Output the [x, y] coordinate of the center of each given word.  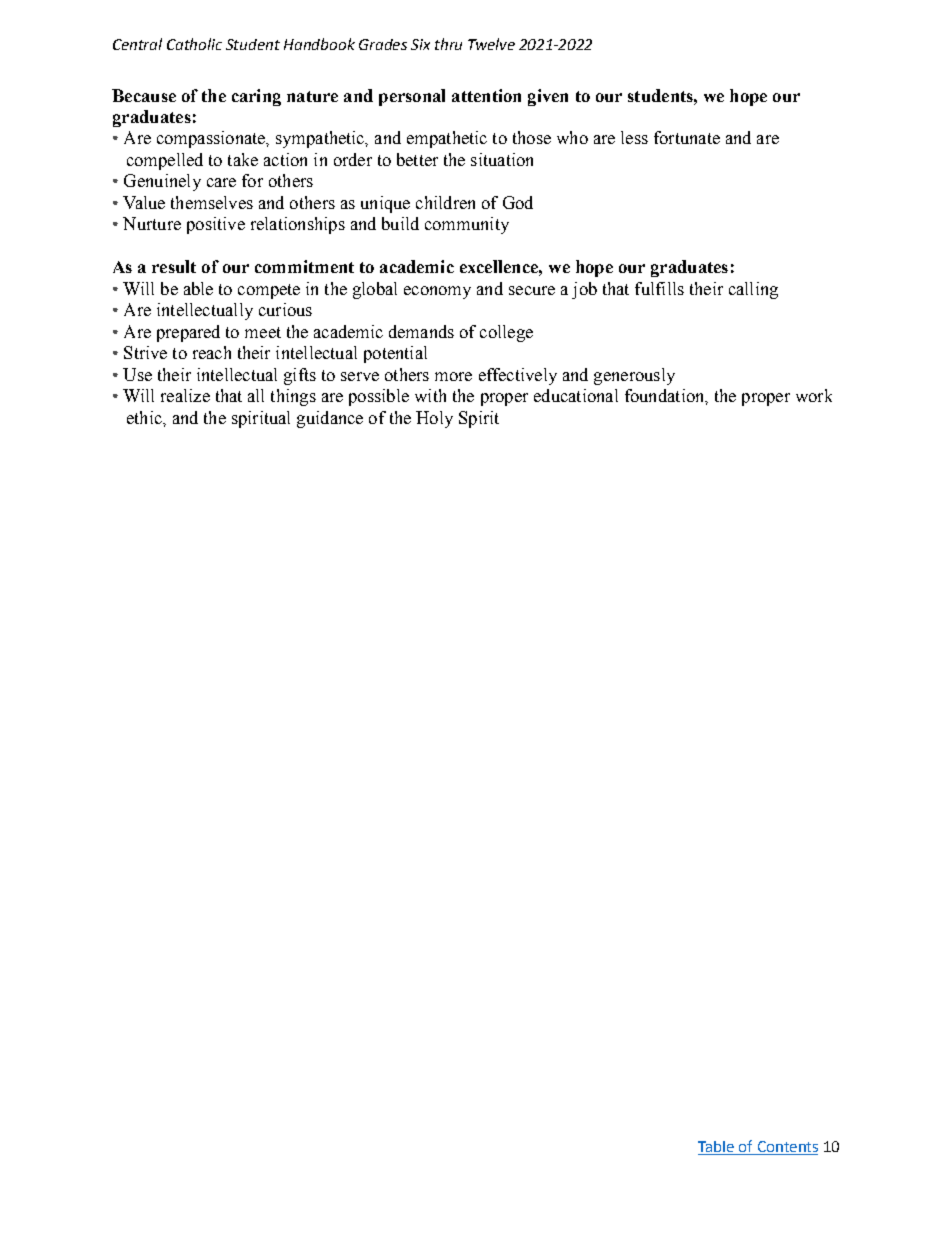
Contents [788, 1146]
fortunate [687, 137]
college [506, 333]
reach [212, 352]
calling [753, 290]
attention [486, 95]
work [814, 395]
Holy [434, 419]
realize [185, 395]
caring [256, 97]
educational [576, 395]
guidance [330, 419]
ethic [145, 417]
